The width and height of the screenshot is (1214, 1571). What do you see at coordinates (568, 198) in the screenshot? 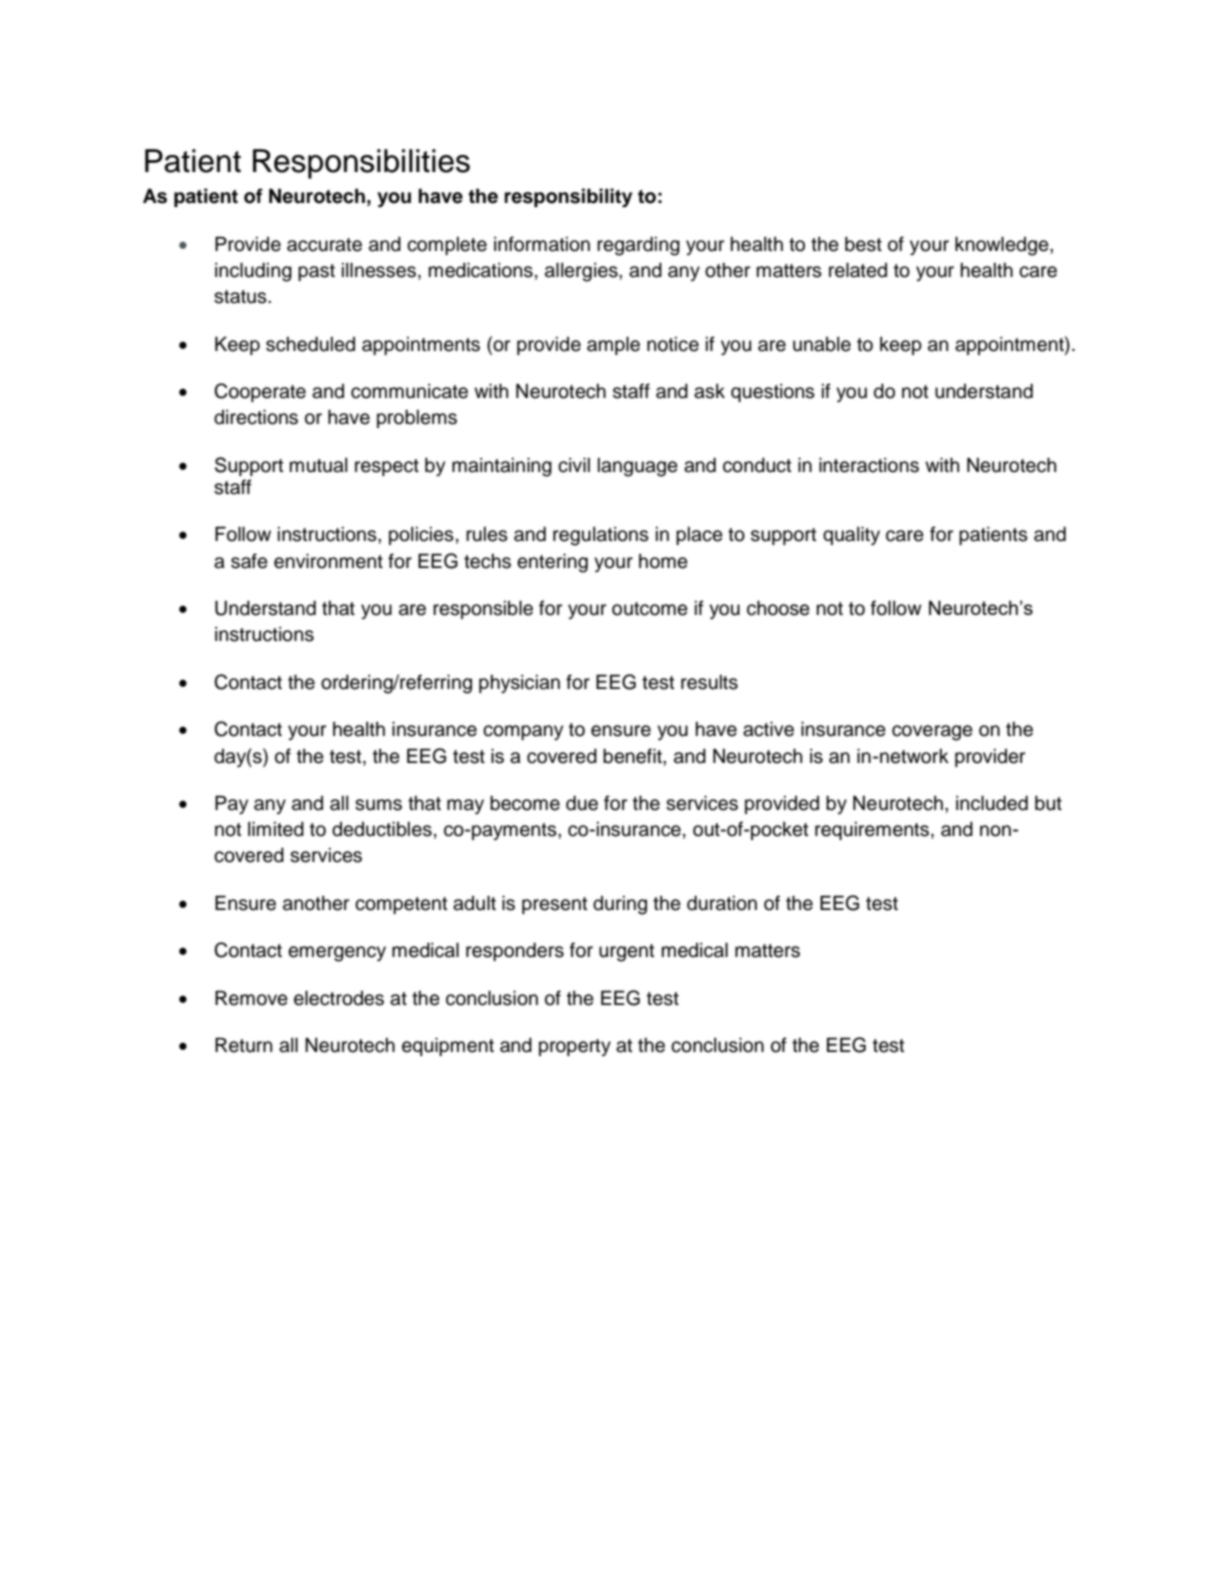
I see `responsibility` at bounding box center [568, 198].
